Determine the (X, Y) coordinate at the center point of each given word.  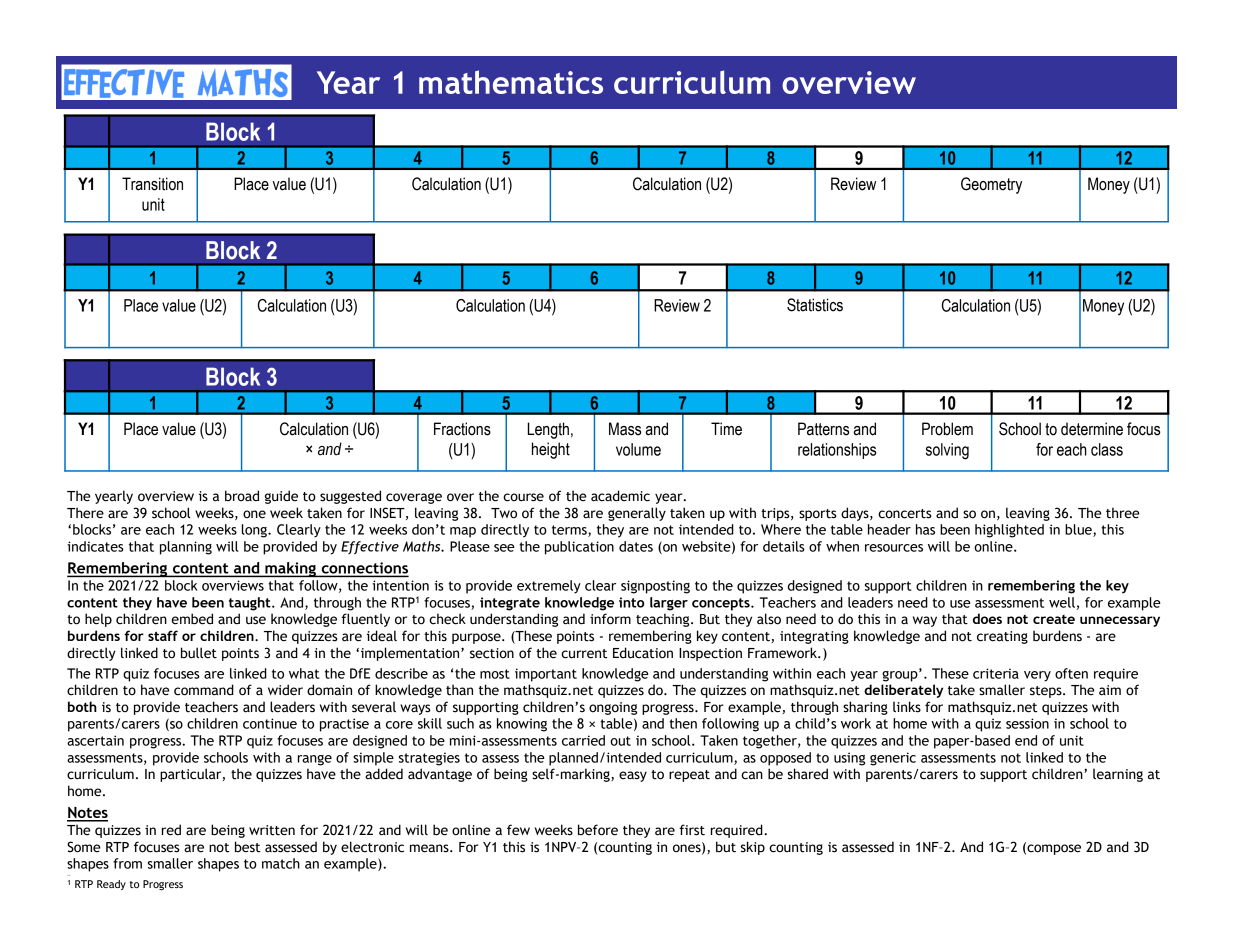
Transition (152, 184)
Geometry (991, 185)
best (247, 847)
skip (753, 848)
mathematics (511, 82)
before (598, 830)
